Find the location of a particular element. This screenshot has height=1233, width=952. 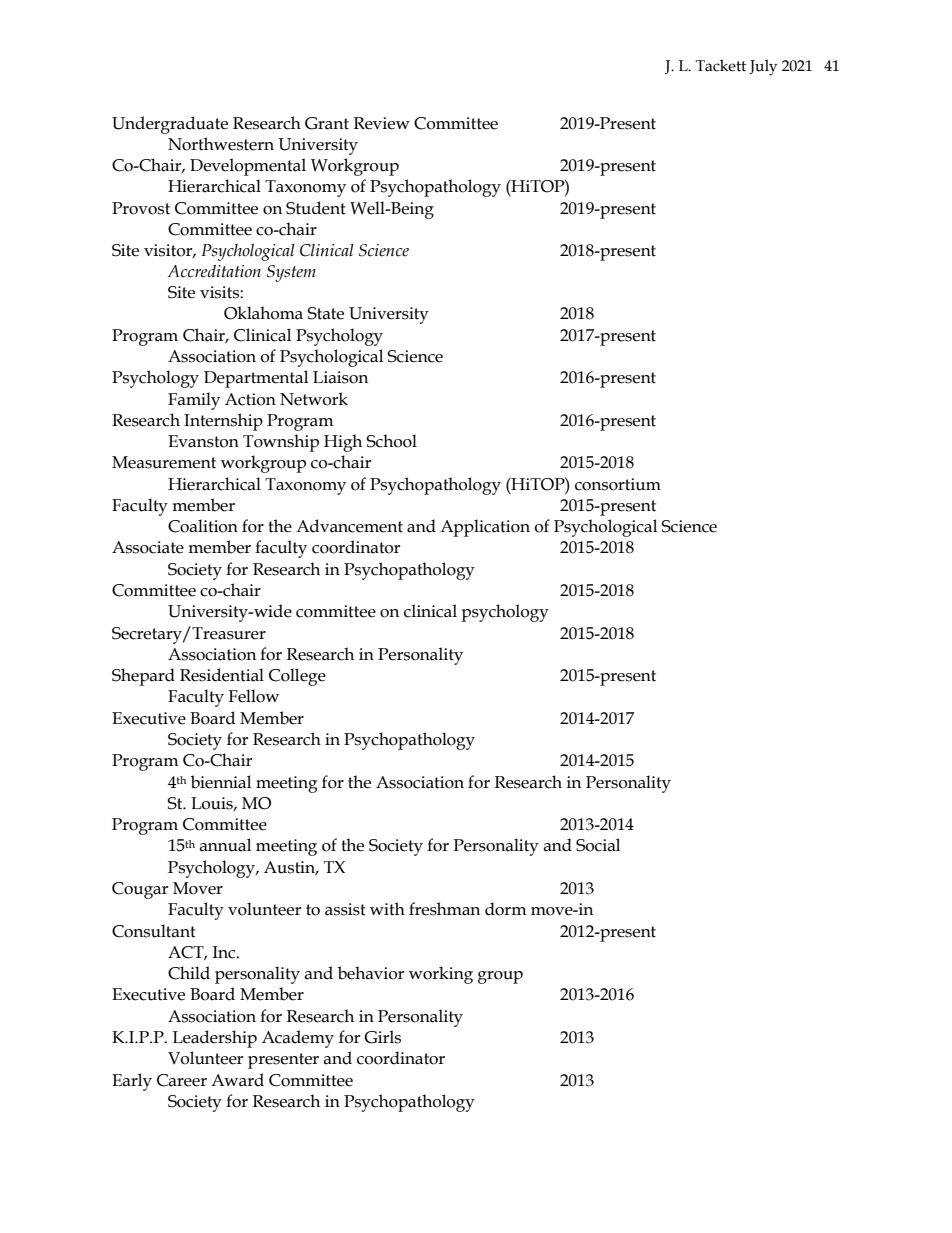

School is located at coordinates (391, 441).
